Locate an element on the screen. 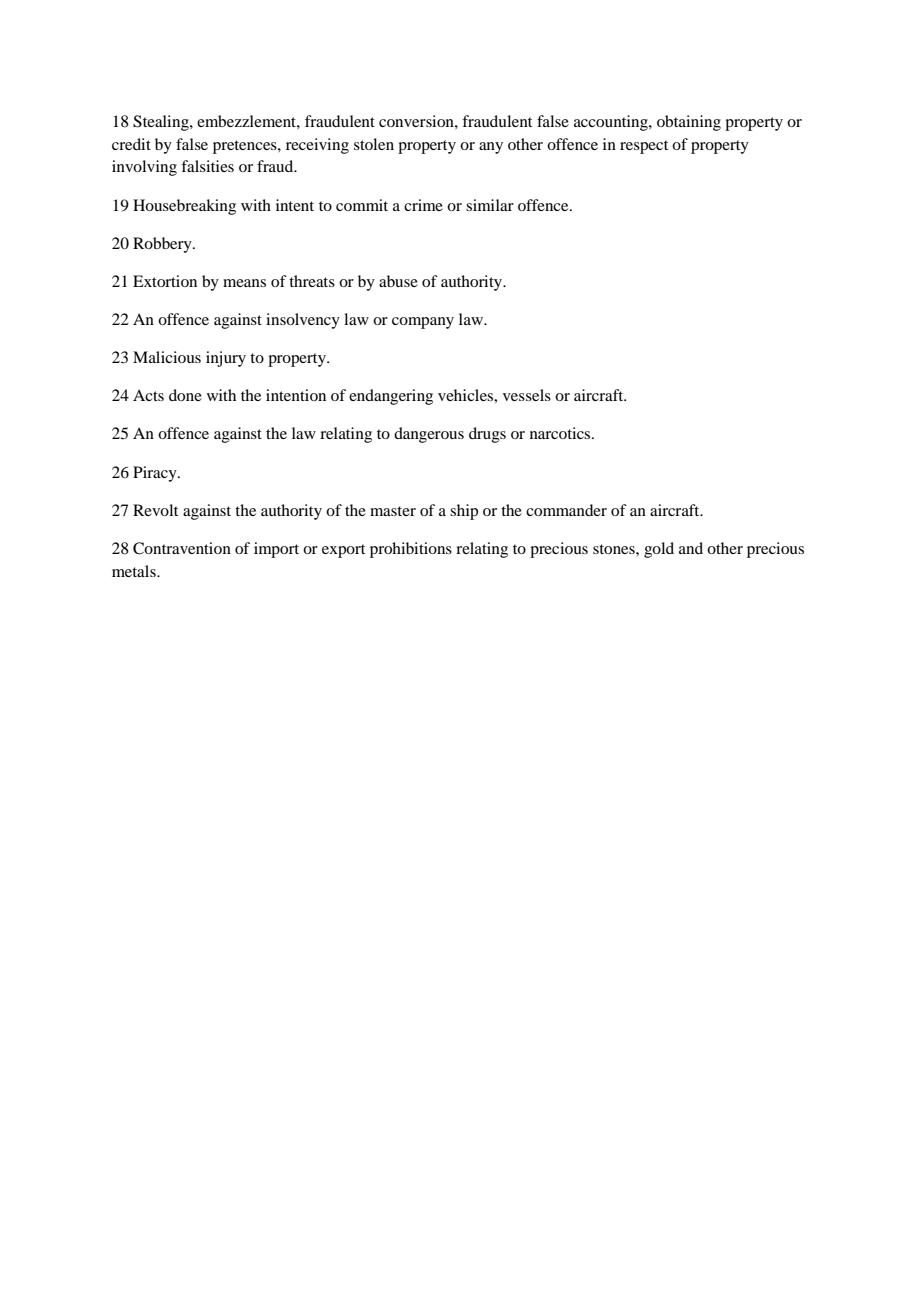 Image resolution: width=924 pixels, height=1308 pixels. Malicious is located at coordinates (167, 357).
